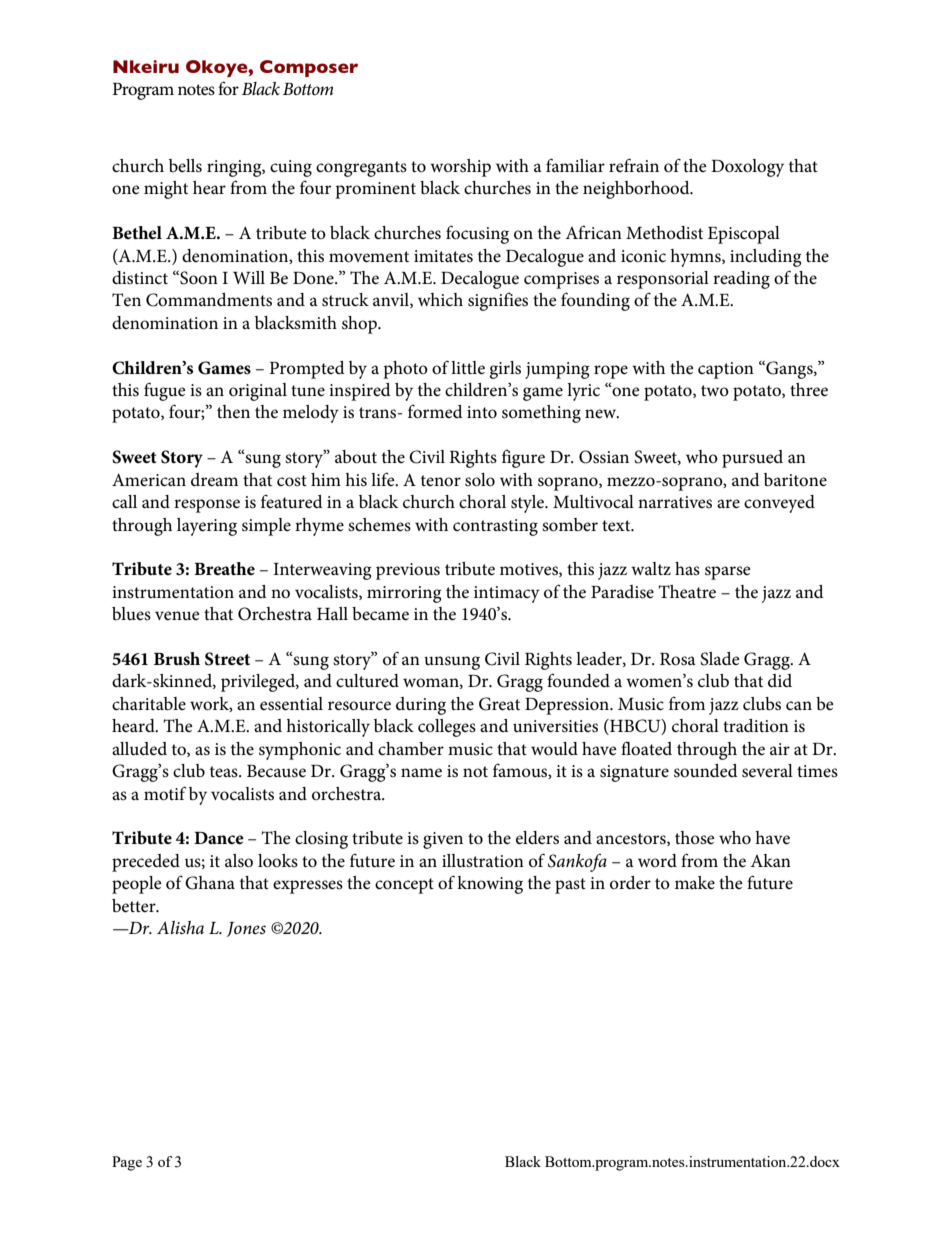  Describe the element at coordinates (706, 771) in the image. I see `sounded` at that location.
